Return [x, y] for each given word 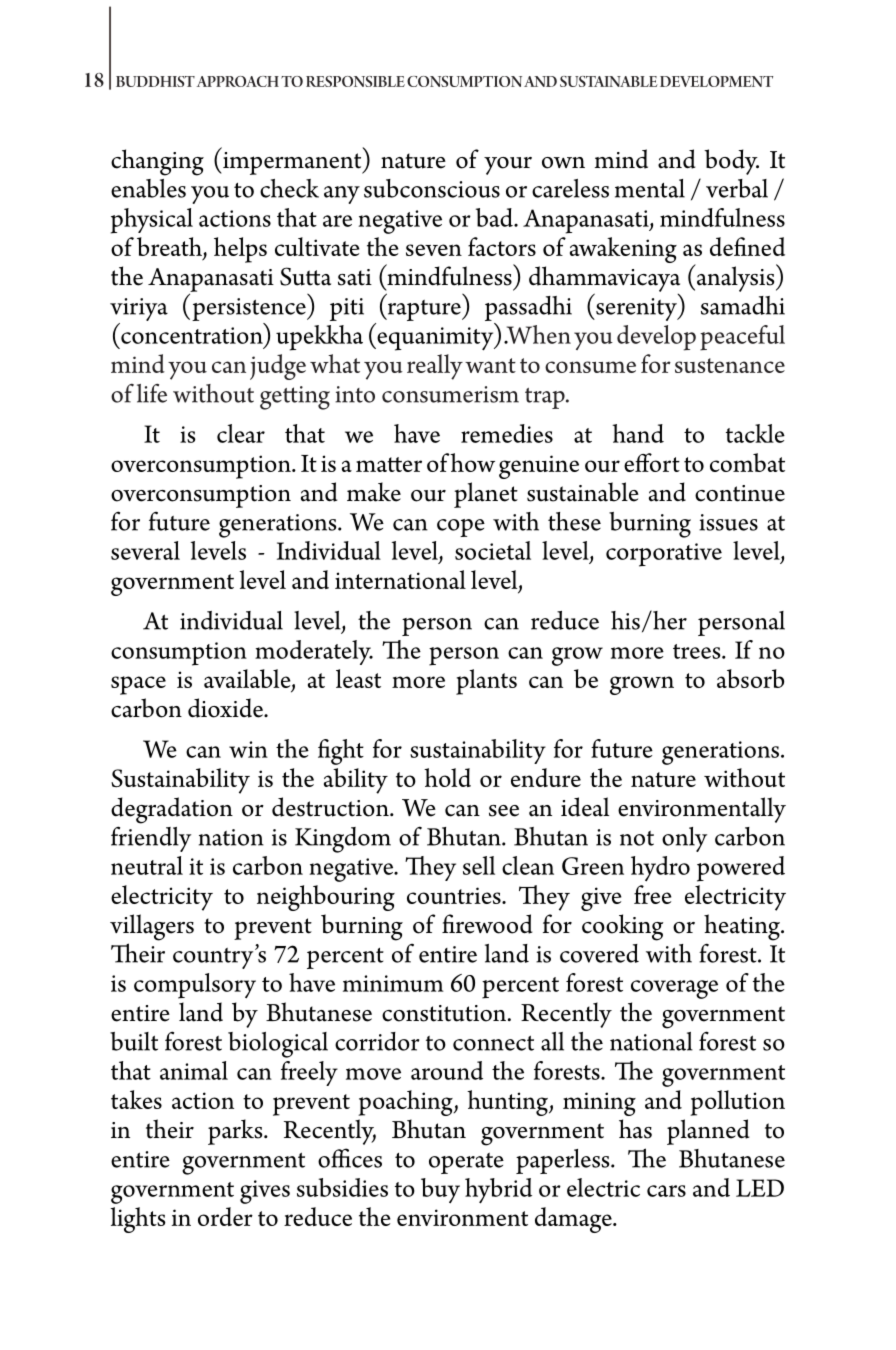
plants [486, 682]
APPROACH [238, 81]
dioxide [227, 708]
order [225, 1216]
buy [440, 1190]
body [731, 162]
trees [698, 651]
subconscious [432, 188]
